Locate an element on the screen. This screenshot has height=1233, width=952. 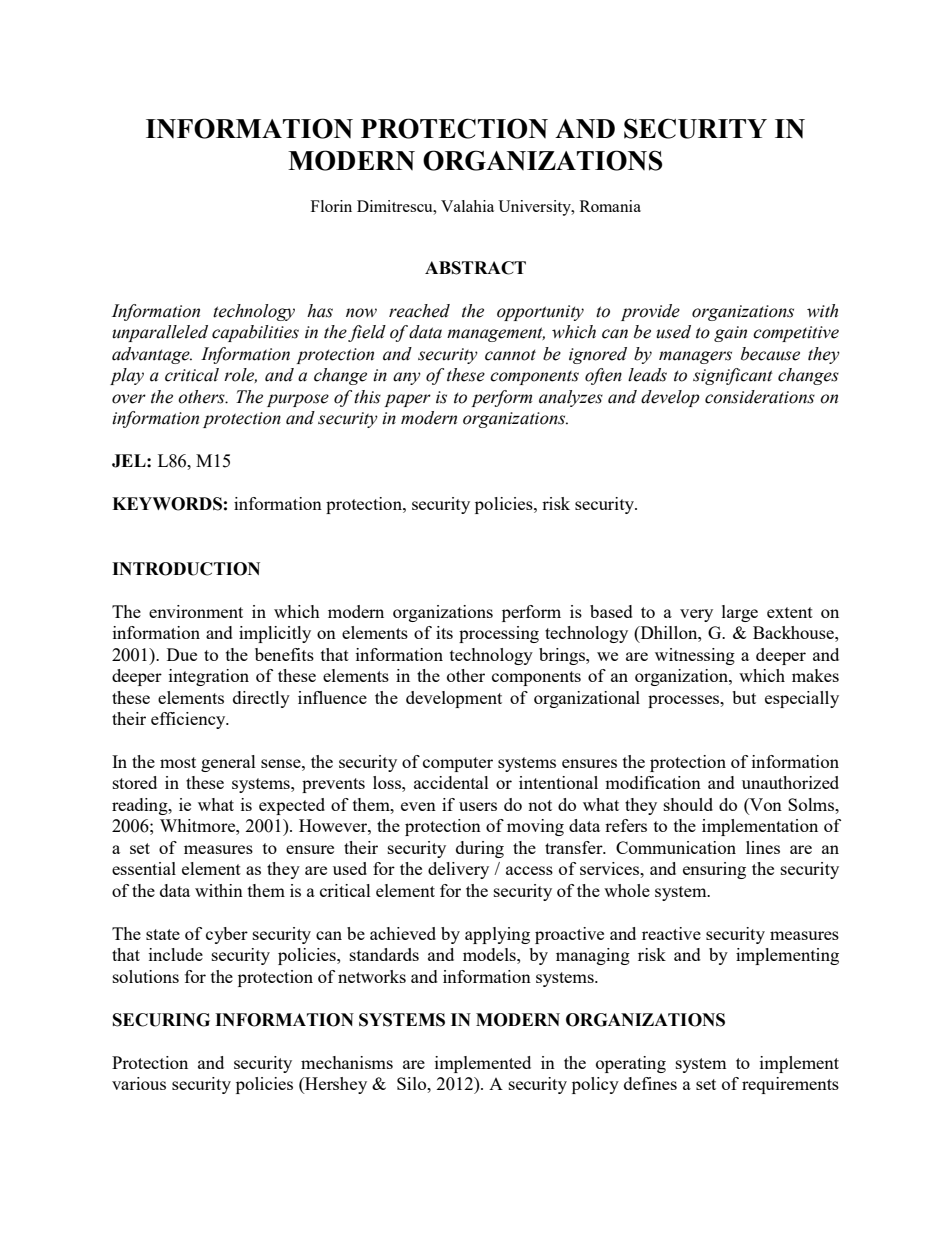
mechanisms is located at coordinates (347, 1062).
